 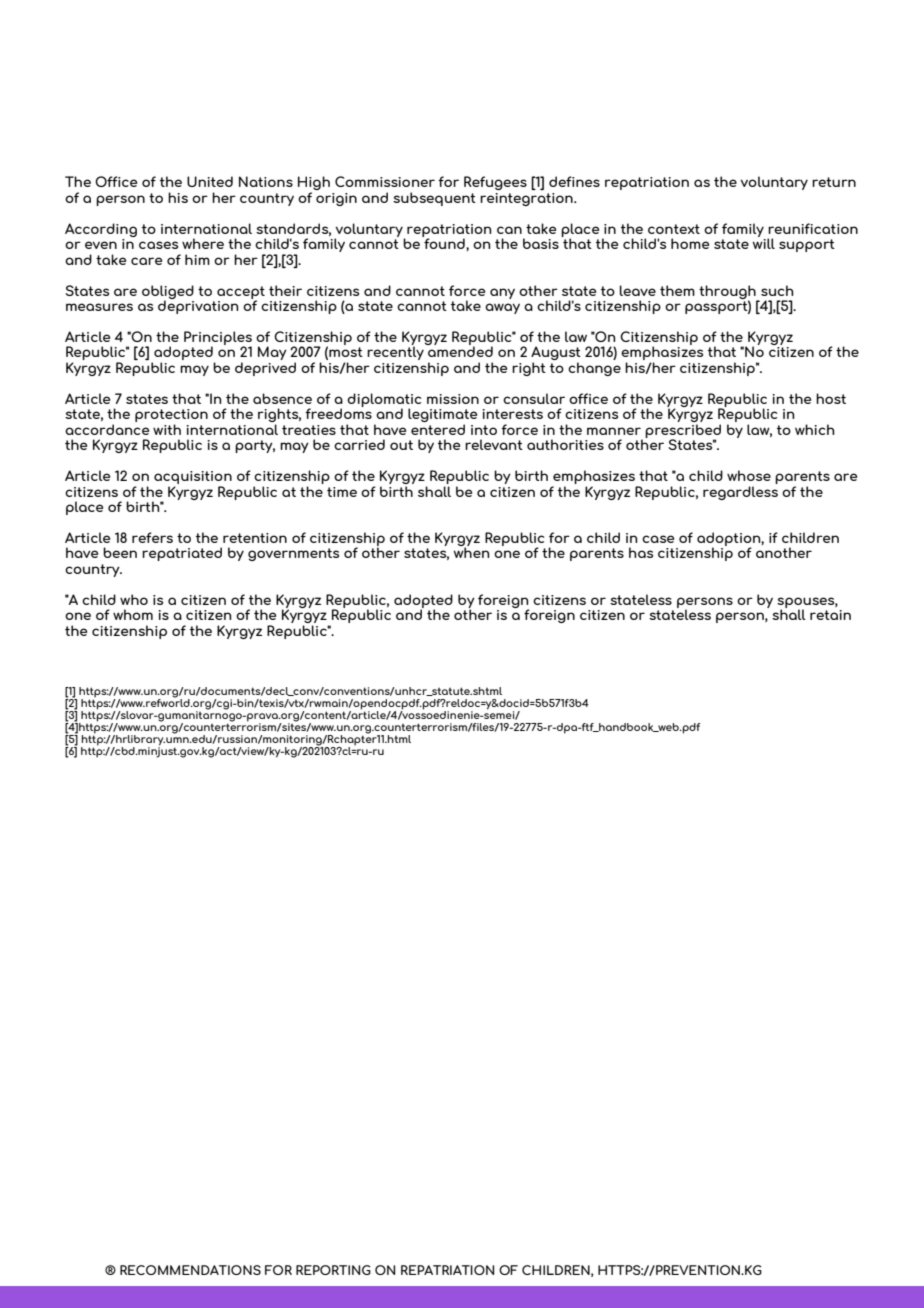 What do you see at coordinates (472, 551) in the document?
I see `when` at bounding box center [472, 551].
